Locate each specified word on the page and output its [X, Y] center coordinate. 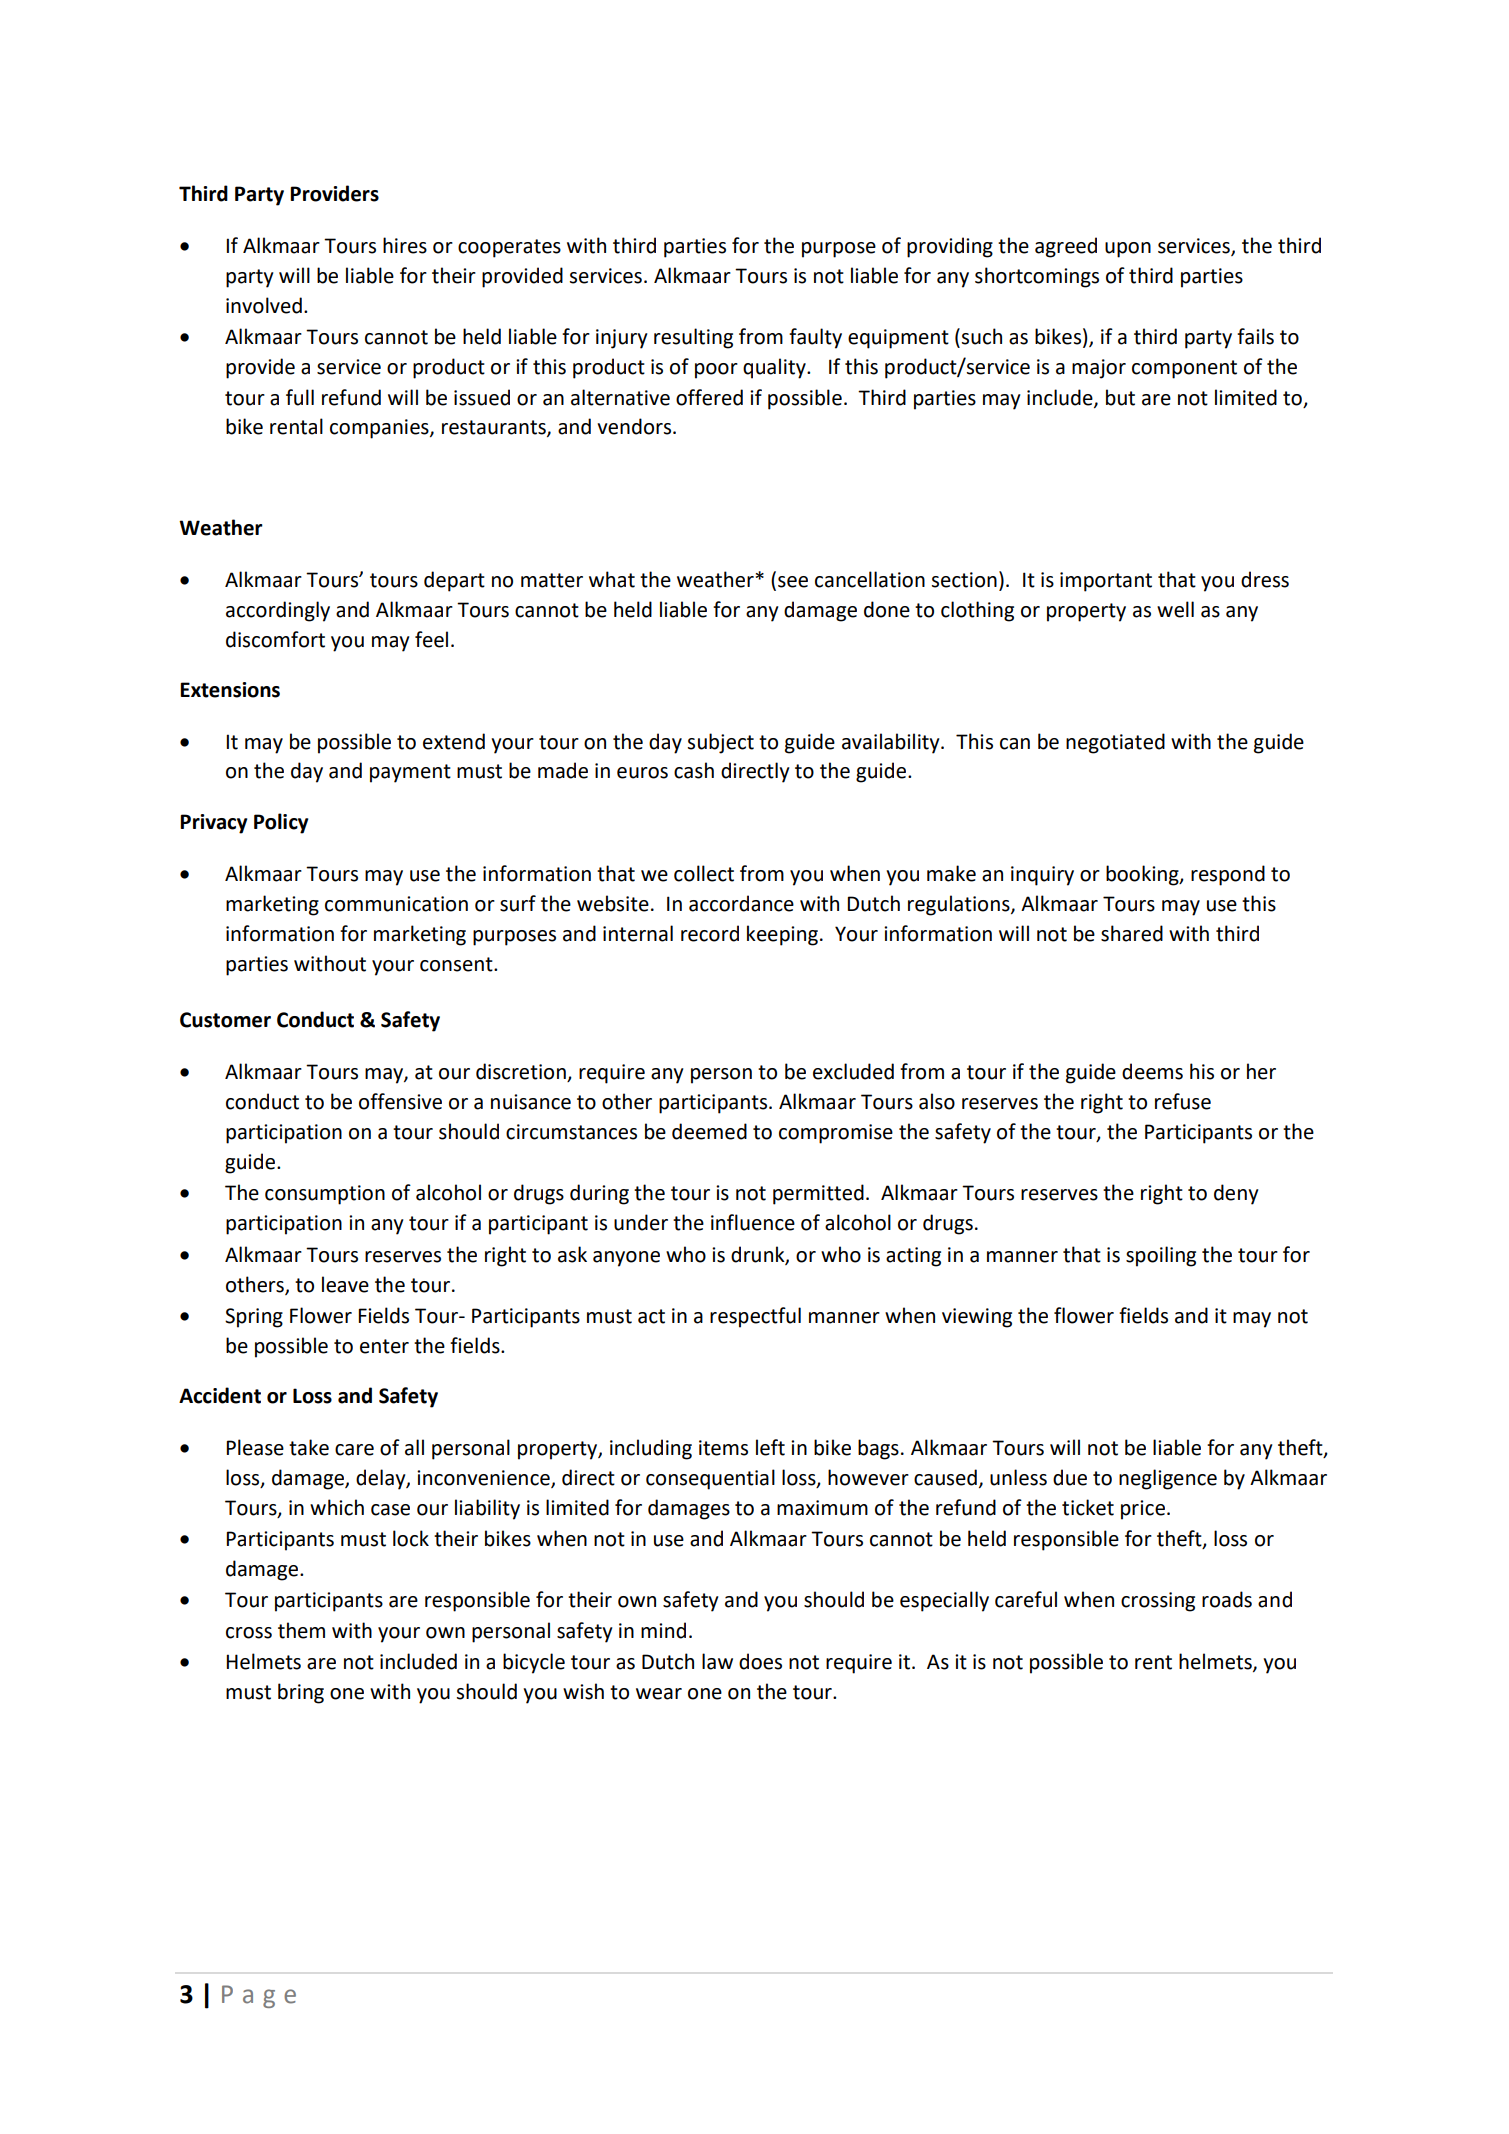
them [301, 1630]
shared [1132, 933]
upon [1128, 250]
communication [396, 904]
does [760, 1661]
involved [264, 305]
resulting [693, 338]
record [710, 933]
